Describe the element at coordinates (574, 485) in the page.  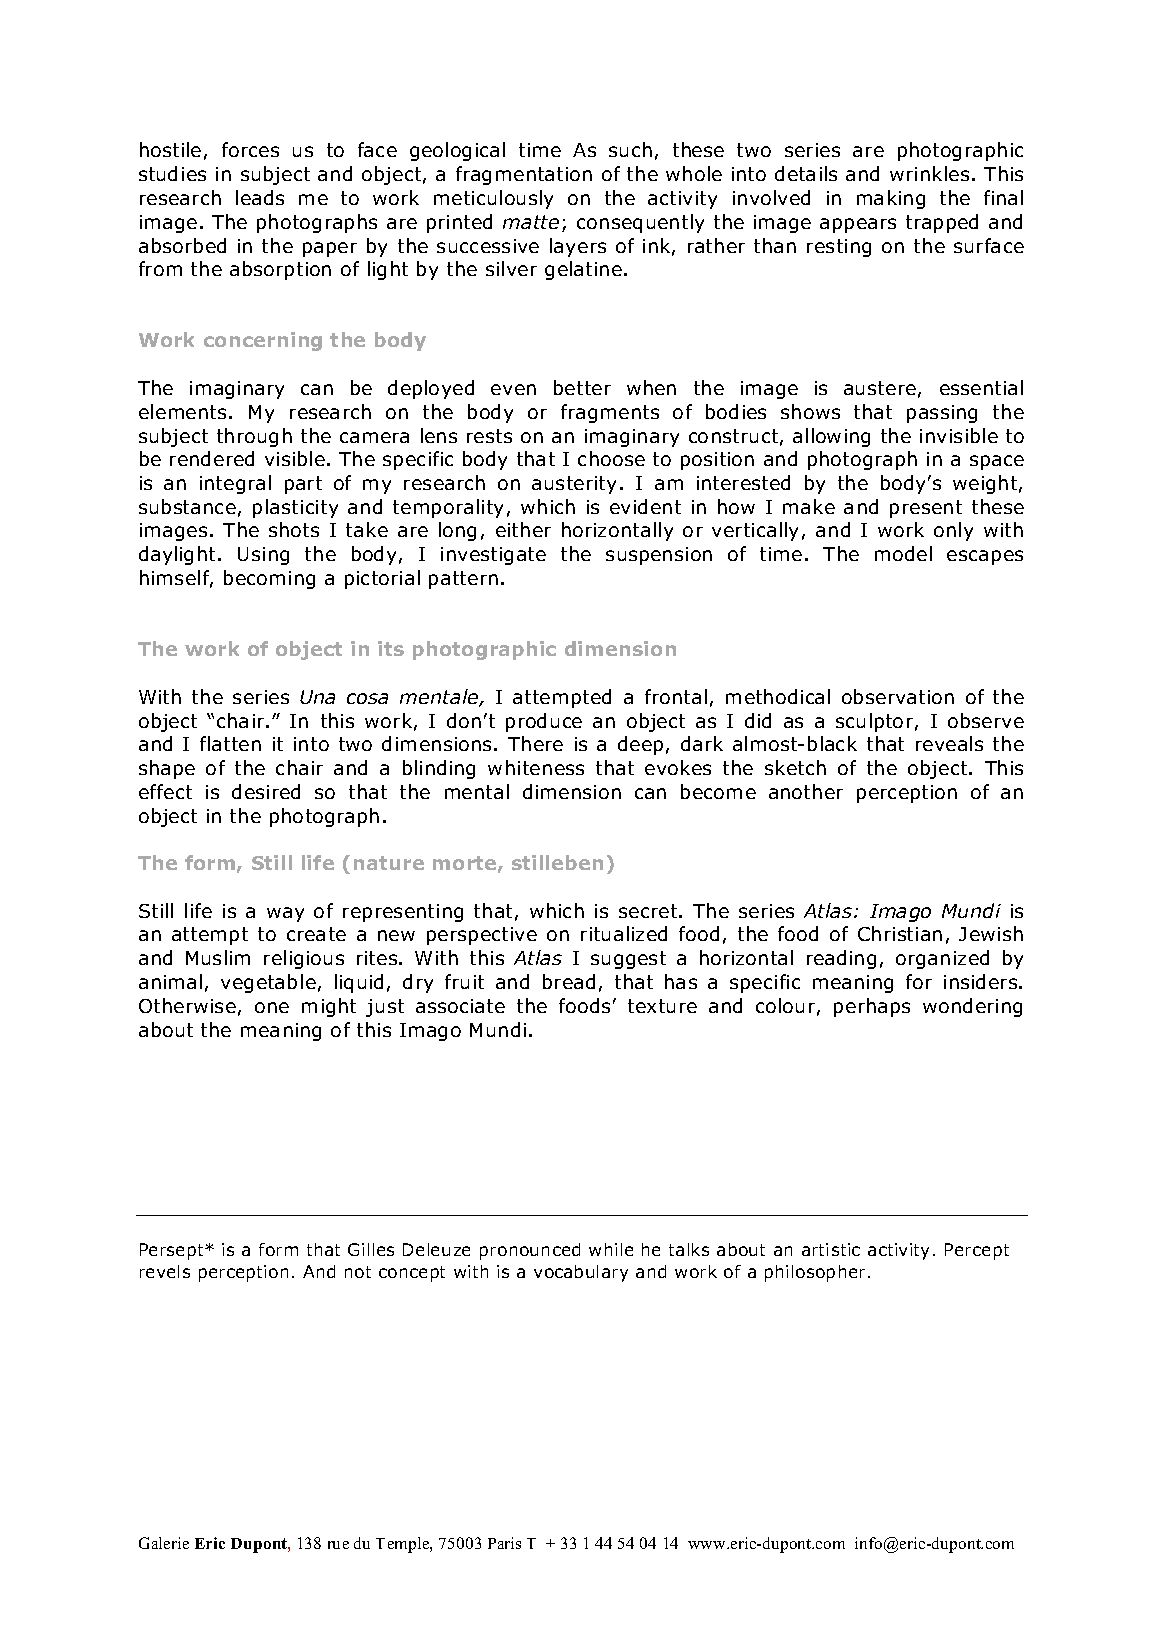
I see `austerity` at that location.
